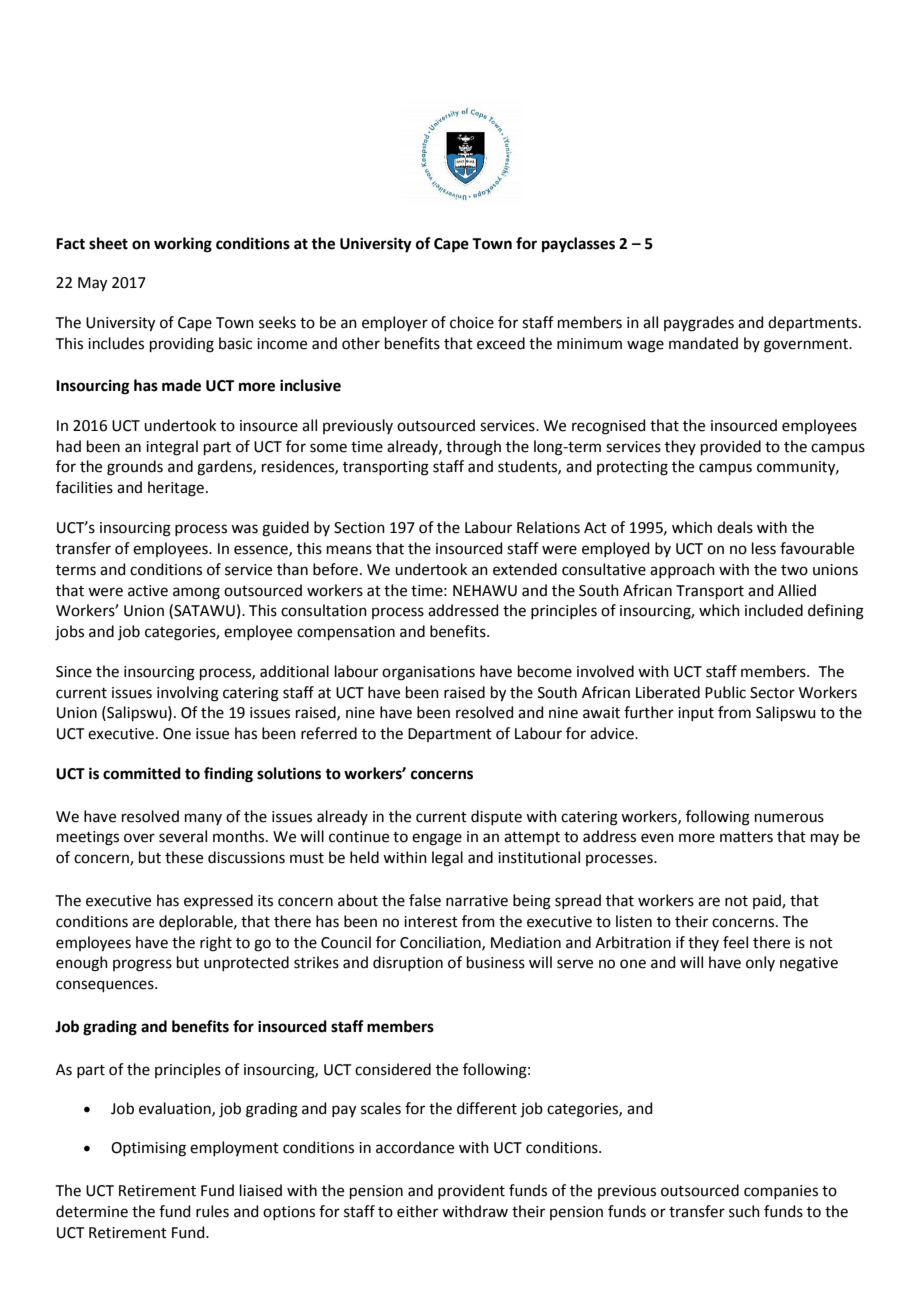  What do you see at coordinates (696, 714) in the screenshot?
I see `input` at bounding box center [696, 714].
